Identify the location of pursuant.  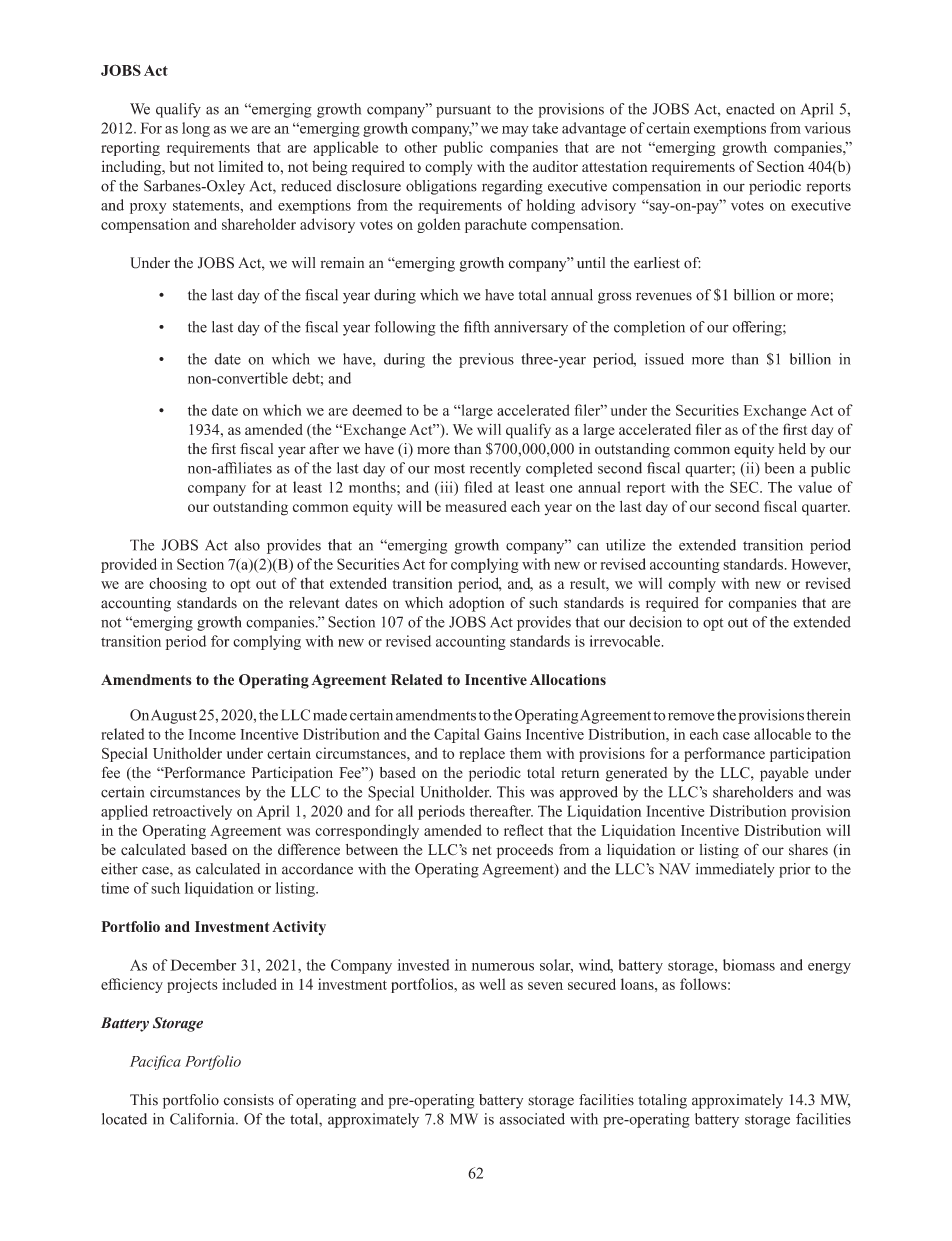
(463, 111).
